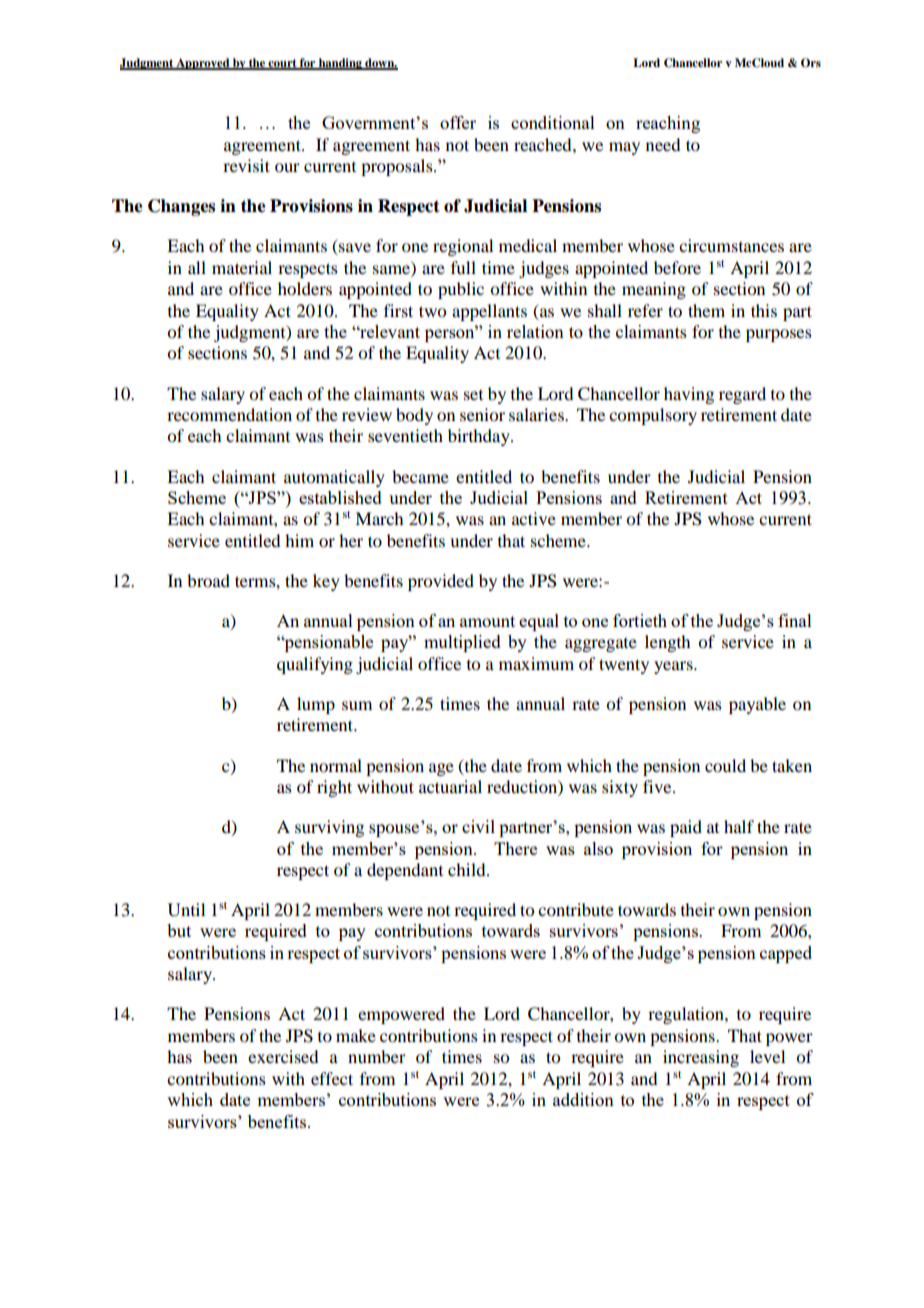  I want to click on final, so click(795, 620).
